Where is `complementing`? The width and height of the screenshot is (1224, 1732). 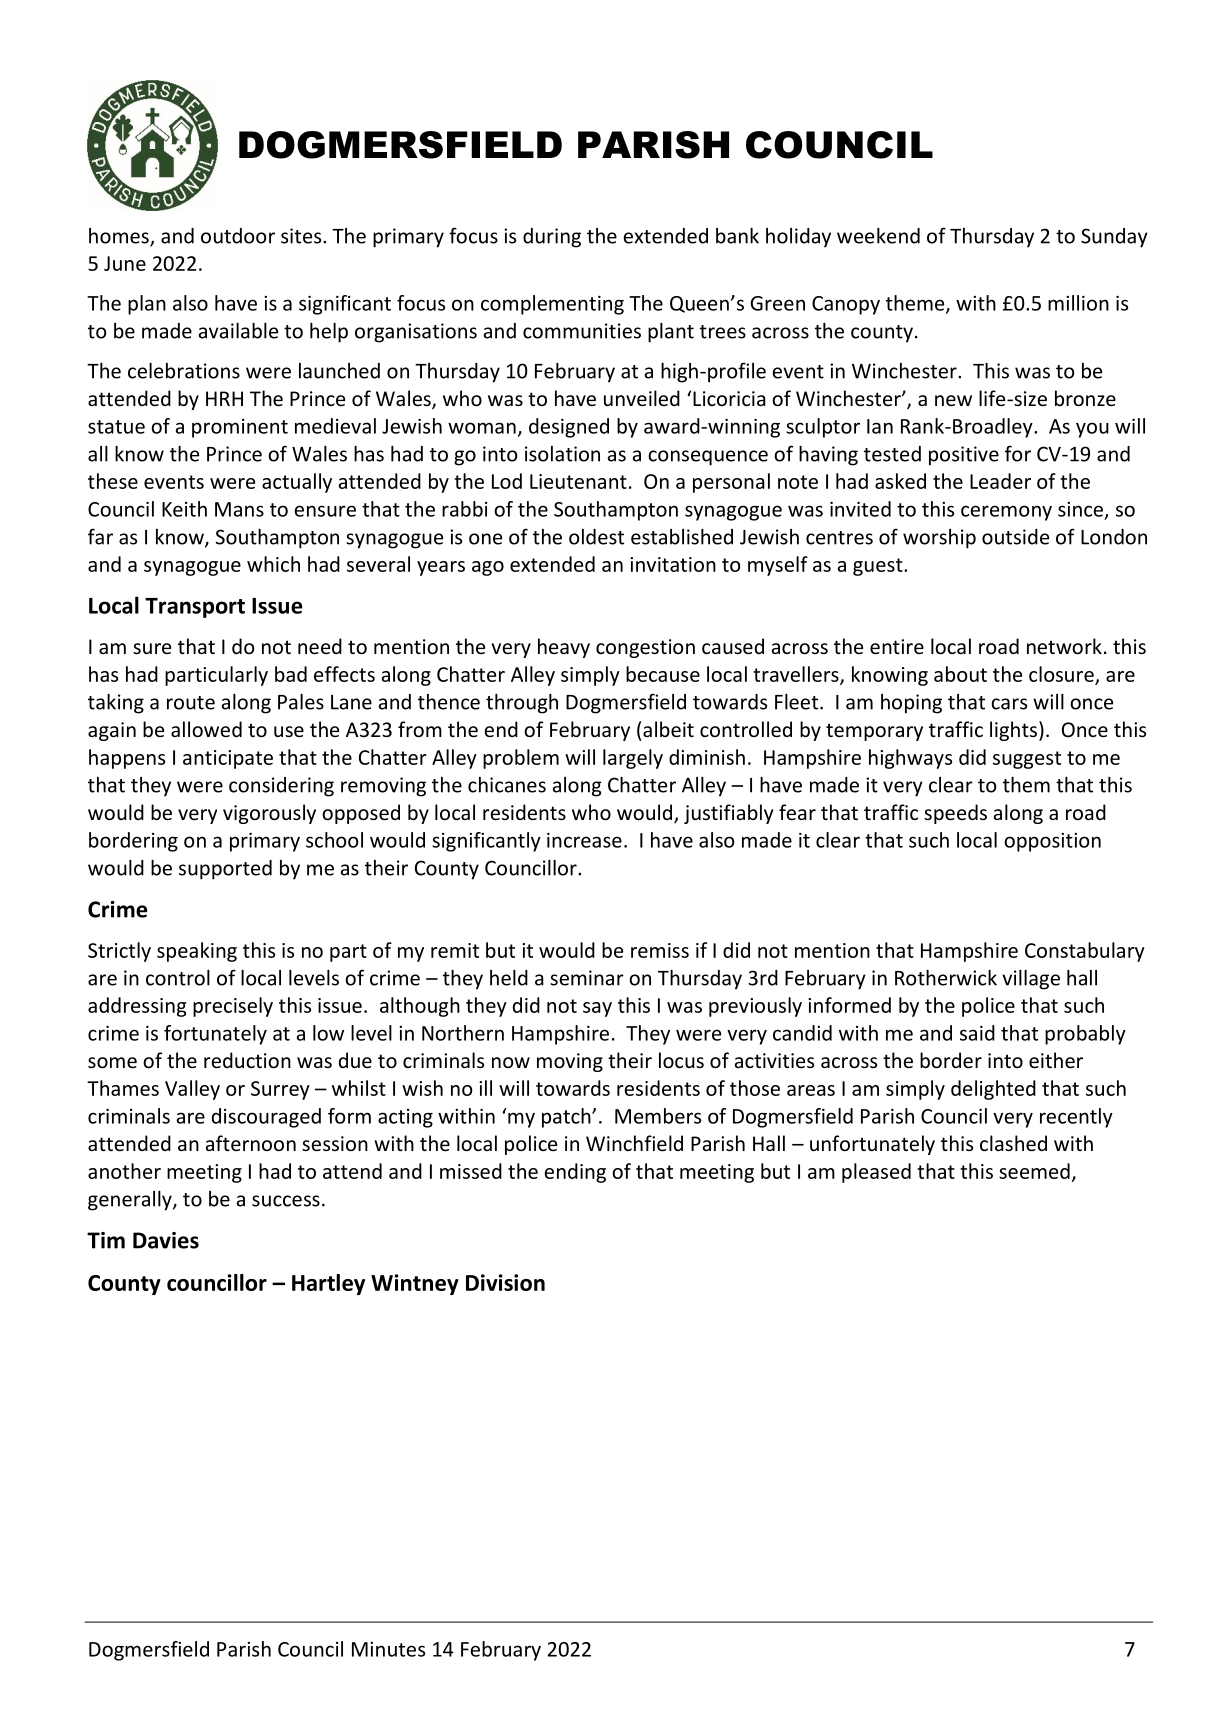 complementing is located at coordinates (552, 305).
